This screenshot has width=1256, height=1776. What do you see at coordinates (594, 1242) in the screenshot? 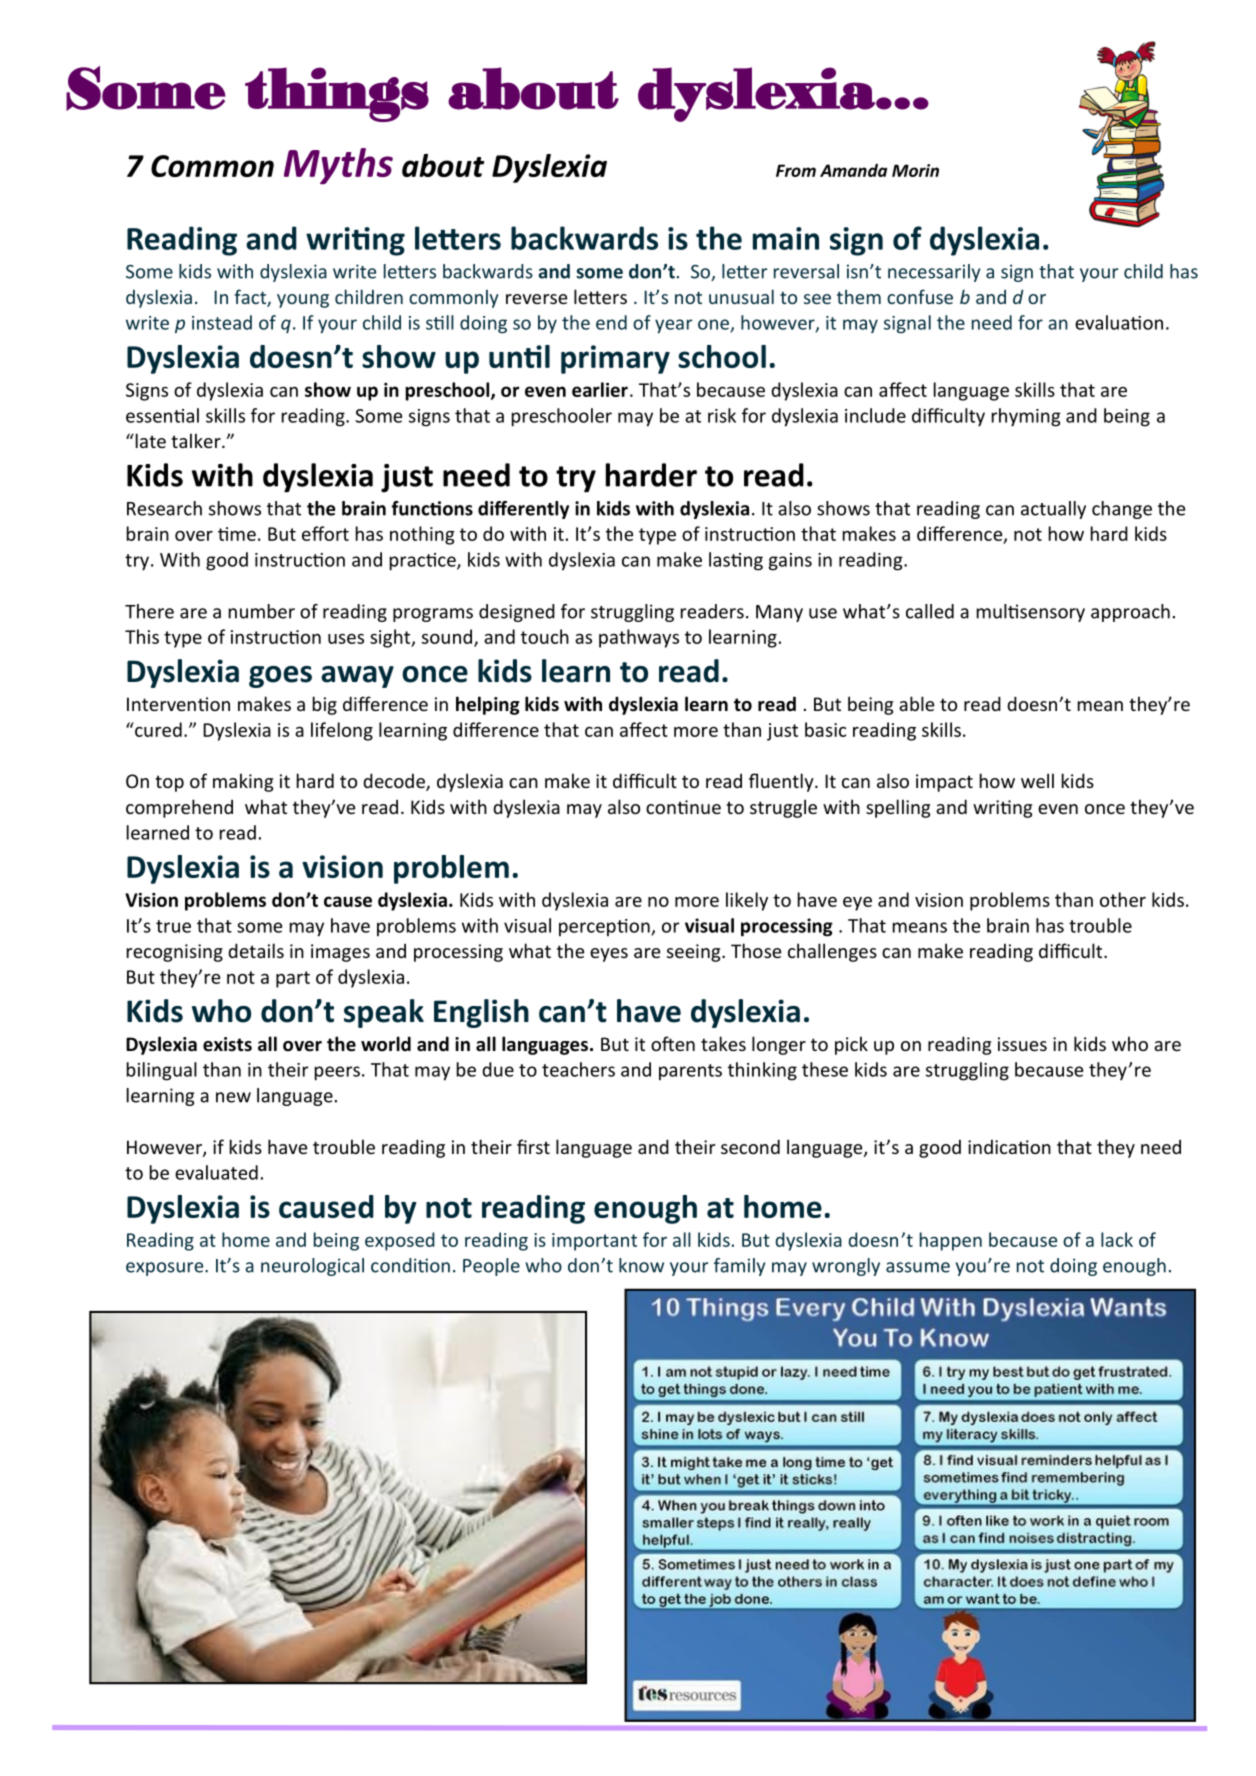
I see `important` at bounding box center [594, 1242].
